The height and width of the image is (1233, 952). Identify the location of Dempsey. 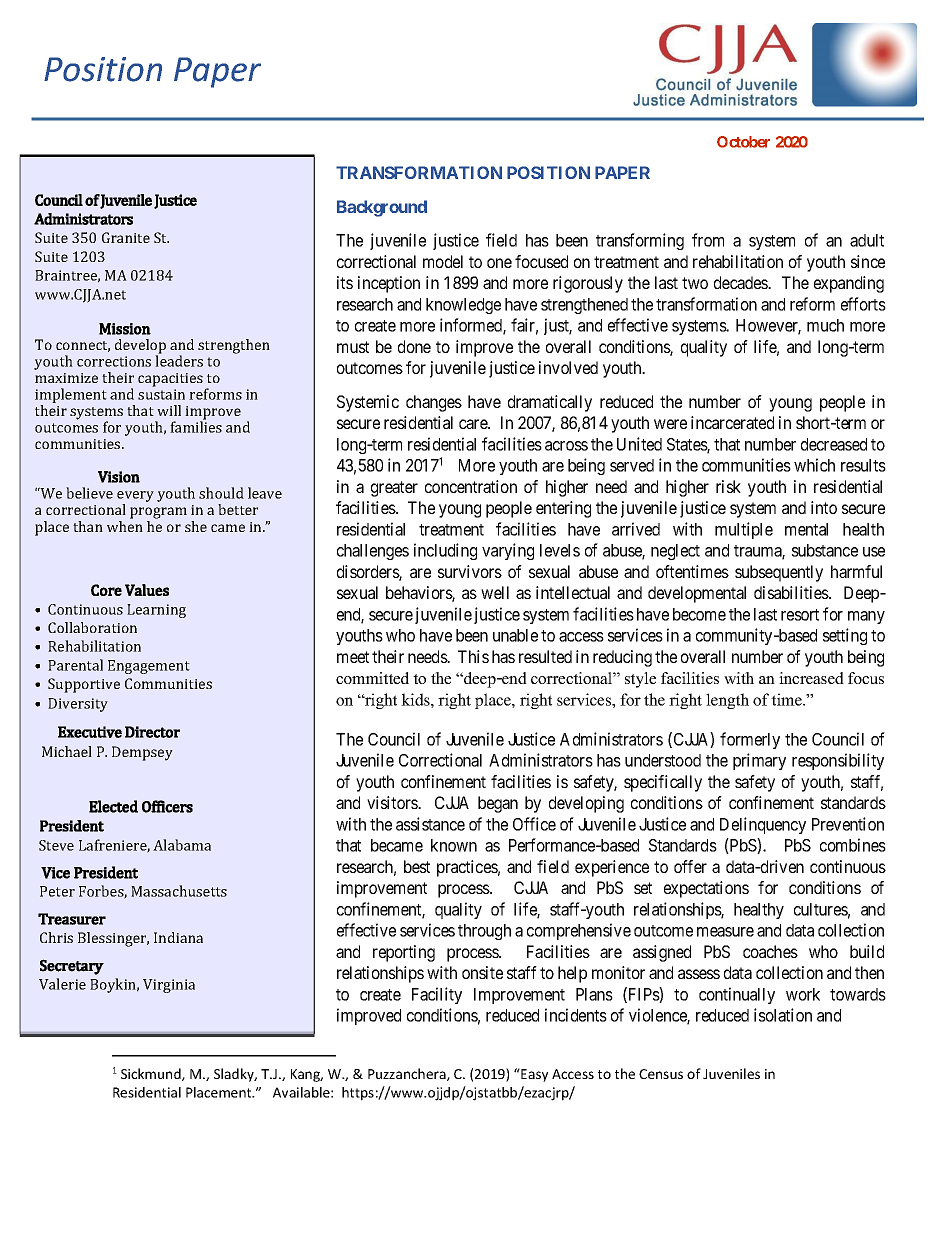
(142, 753).
